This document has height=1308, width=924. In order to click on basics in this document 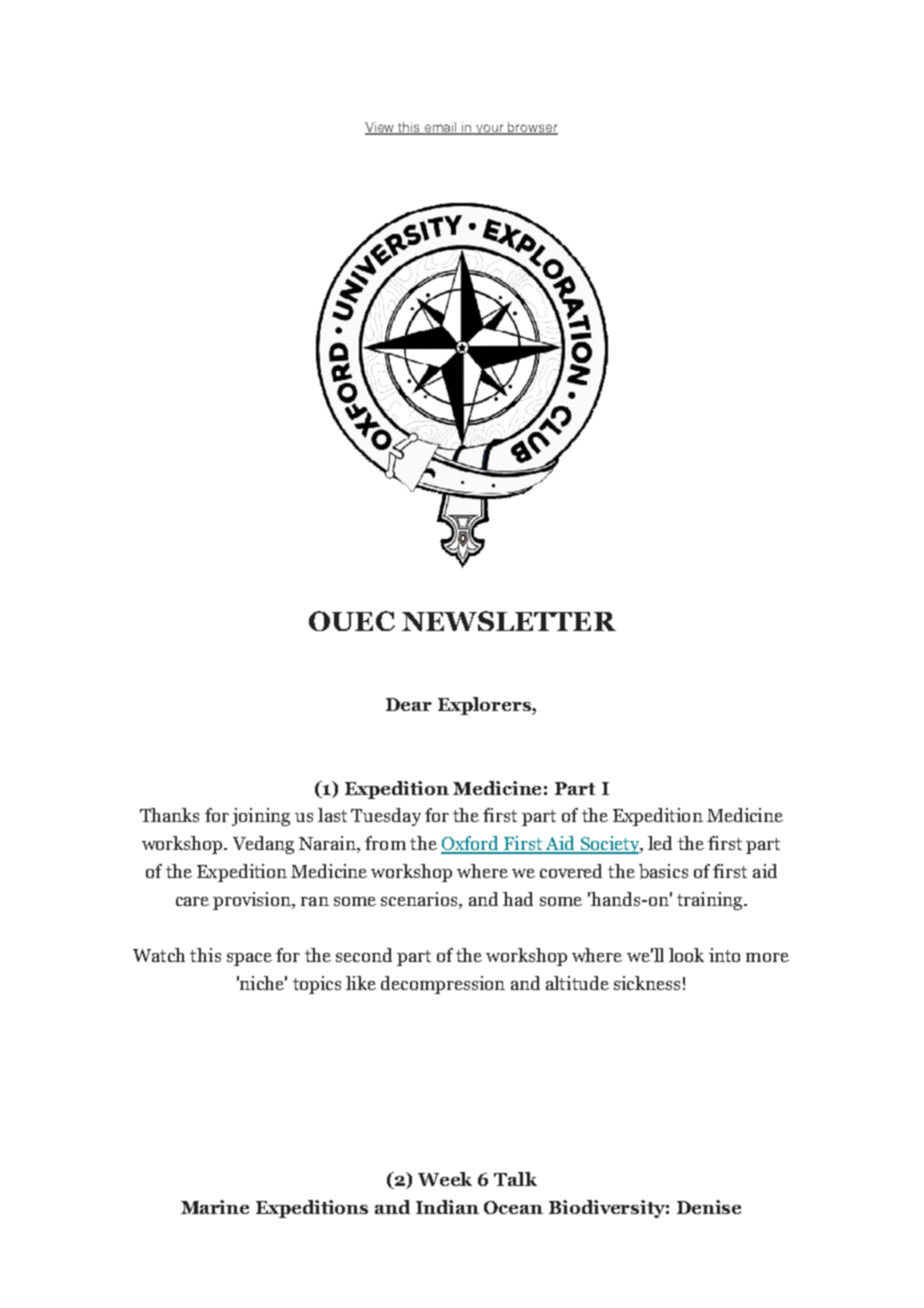, I will do `click(663, 871)`.
